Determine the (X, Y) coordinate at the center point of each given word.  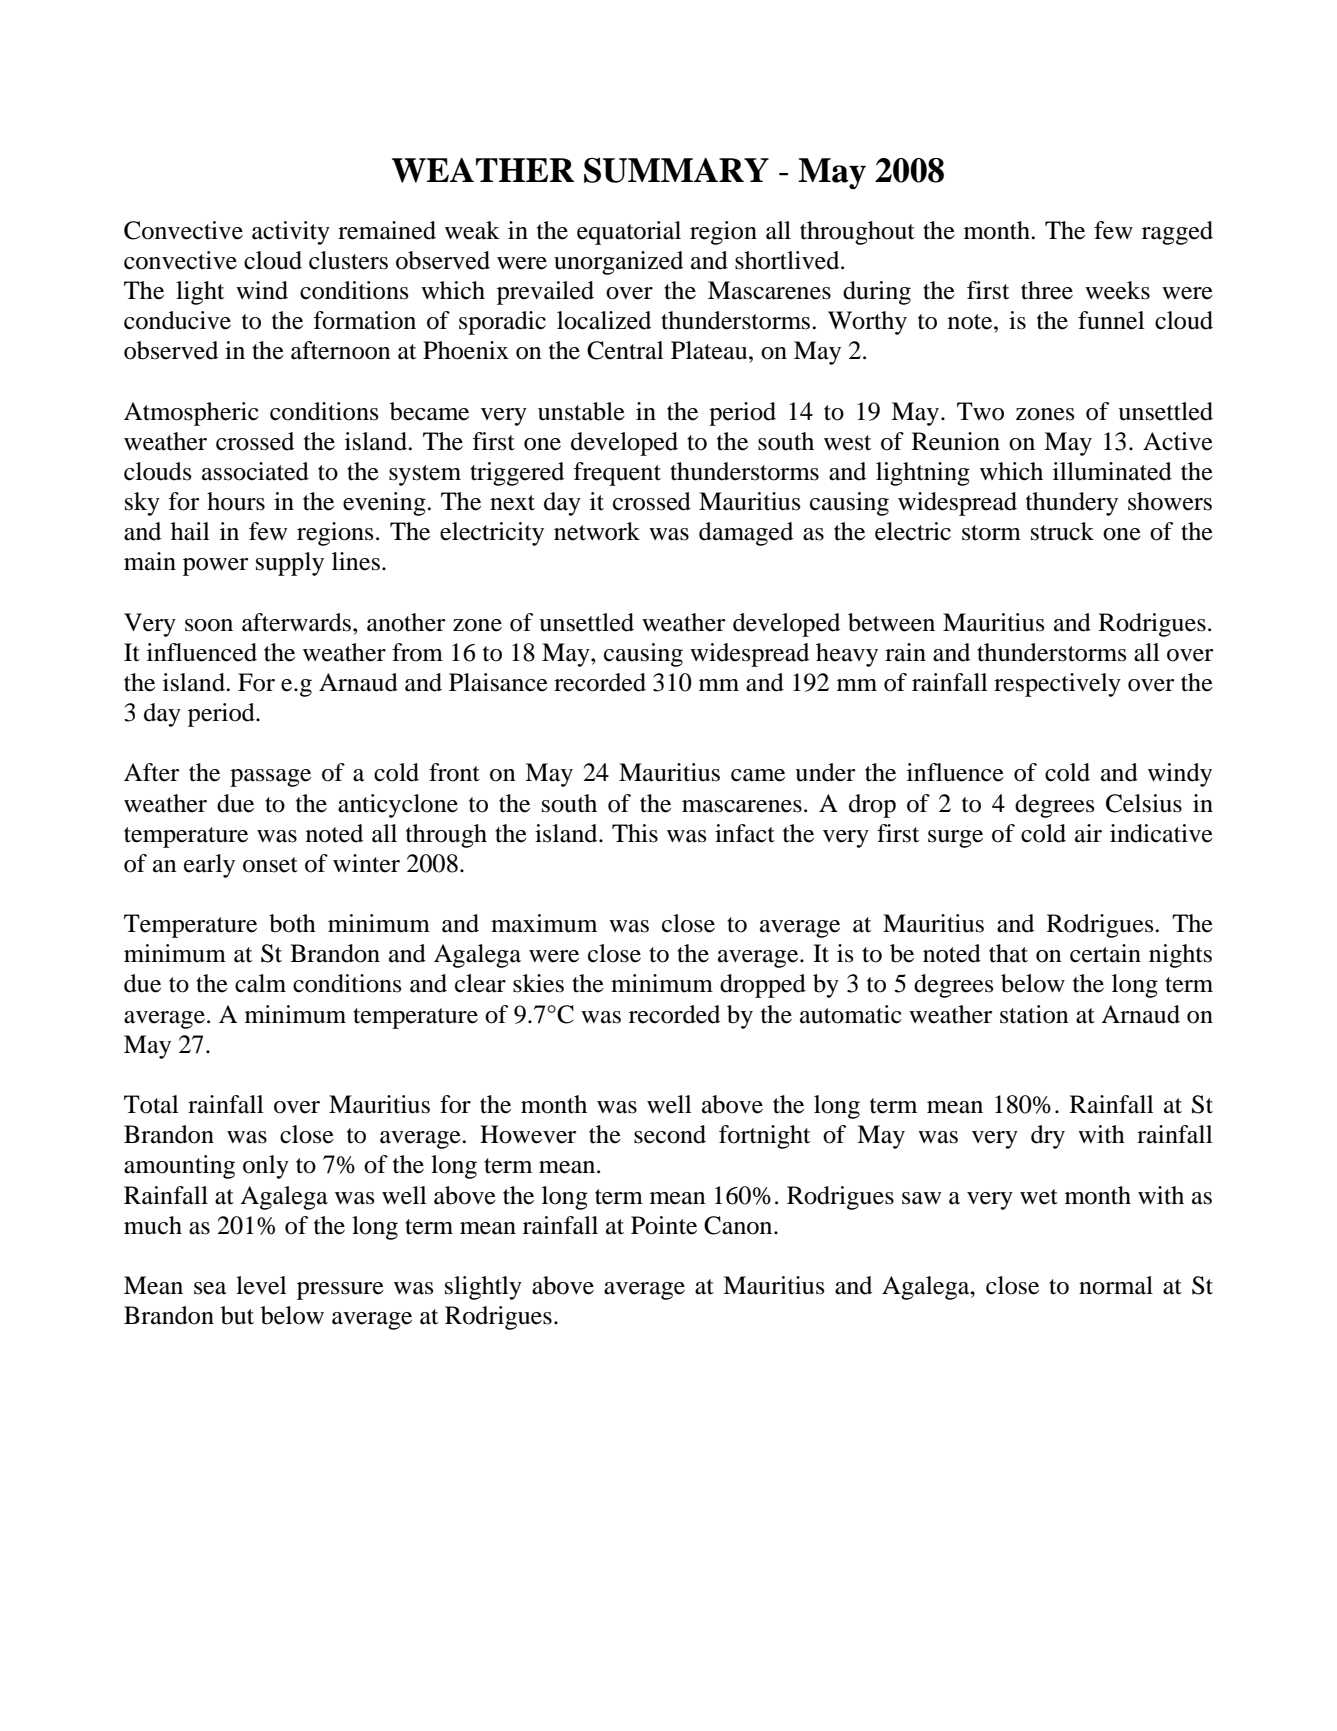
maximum (544, 923)
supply (290, 564)
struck (1062, 531)
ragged (1177, 233)
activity (291, 233)
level (261, 1285)
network (597, 531)
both (292, 923)
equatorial (629, 233)
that (1008, 953)
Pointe (664, 1225)
